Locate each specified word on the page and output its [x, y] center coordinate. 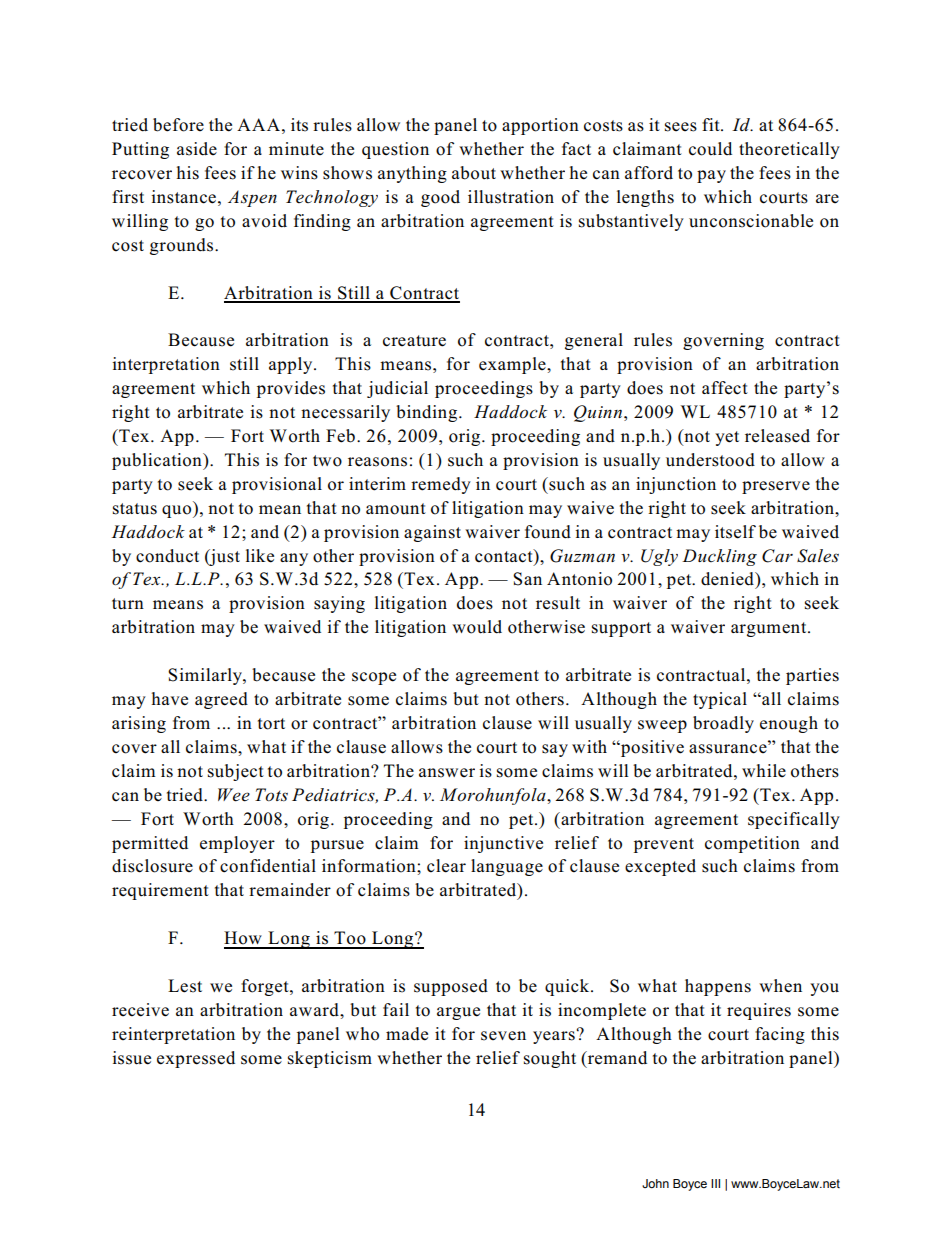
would [477, 627]
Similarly [206, 676]
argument [770, 629]
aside [197, 149]
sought [550, 1059]
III [715, 1183]
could [710, 149]
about [474, 173]
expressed [196, 1059]
